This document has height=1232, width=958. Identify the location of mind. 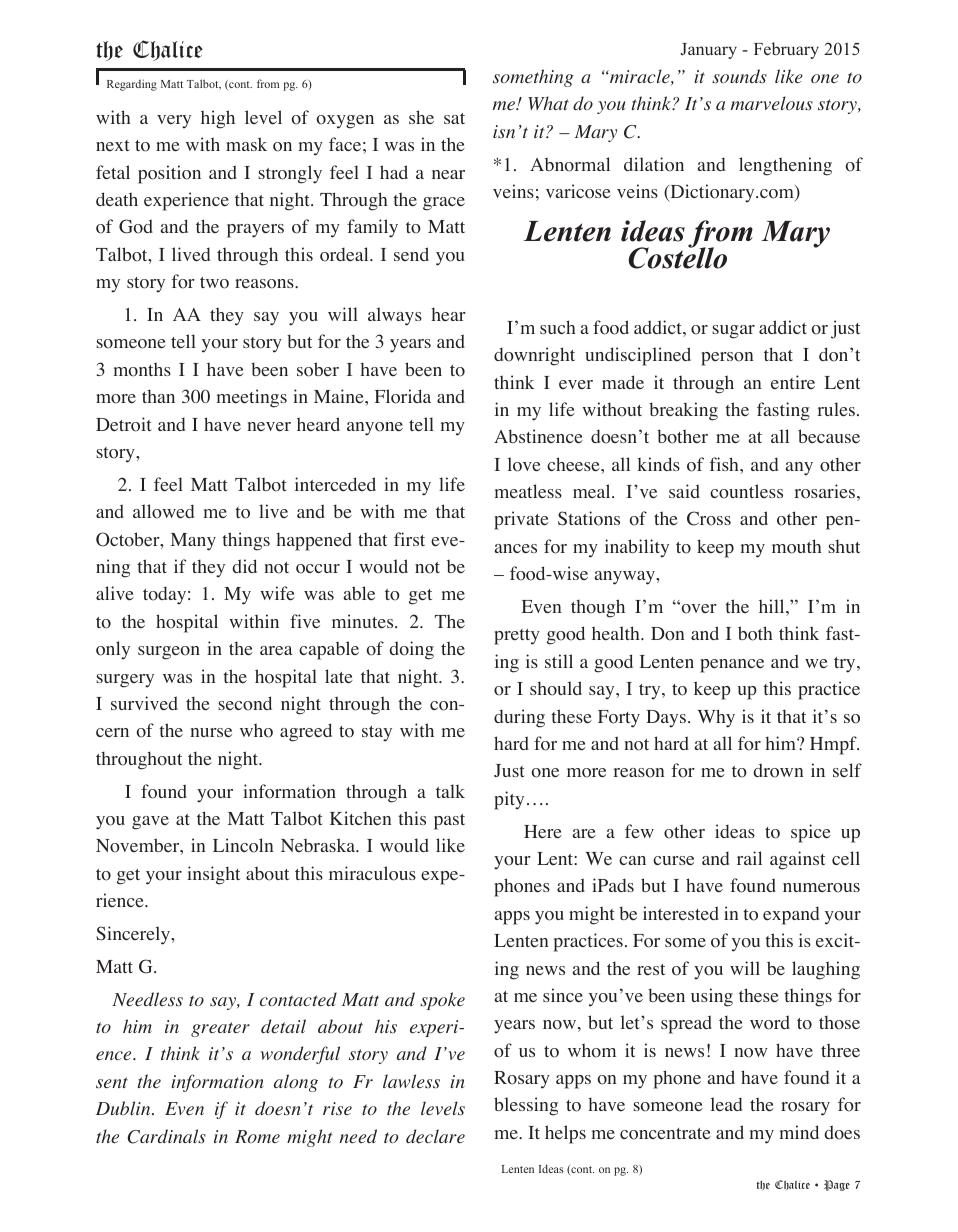
(799, 1132).
